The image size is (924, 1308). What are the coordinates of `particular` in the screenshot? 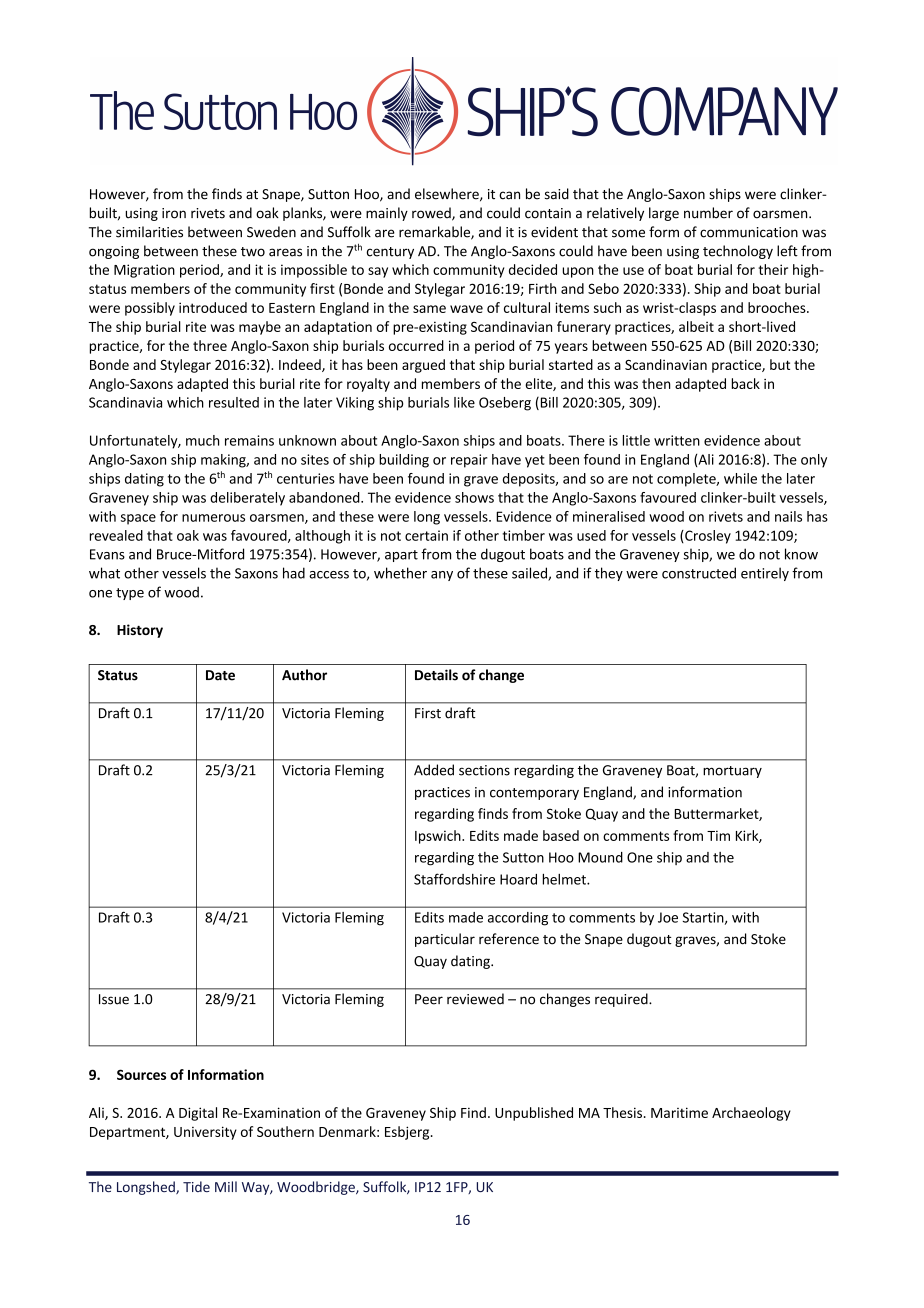 It's located at (445, 940).
